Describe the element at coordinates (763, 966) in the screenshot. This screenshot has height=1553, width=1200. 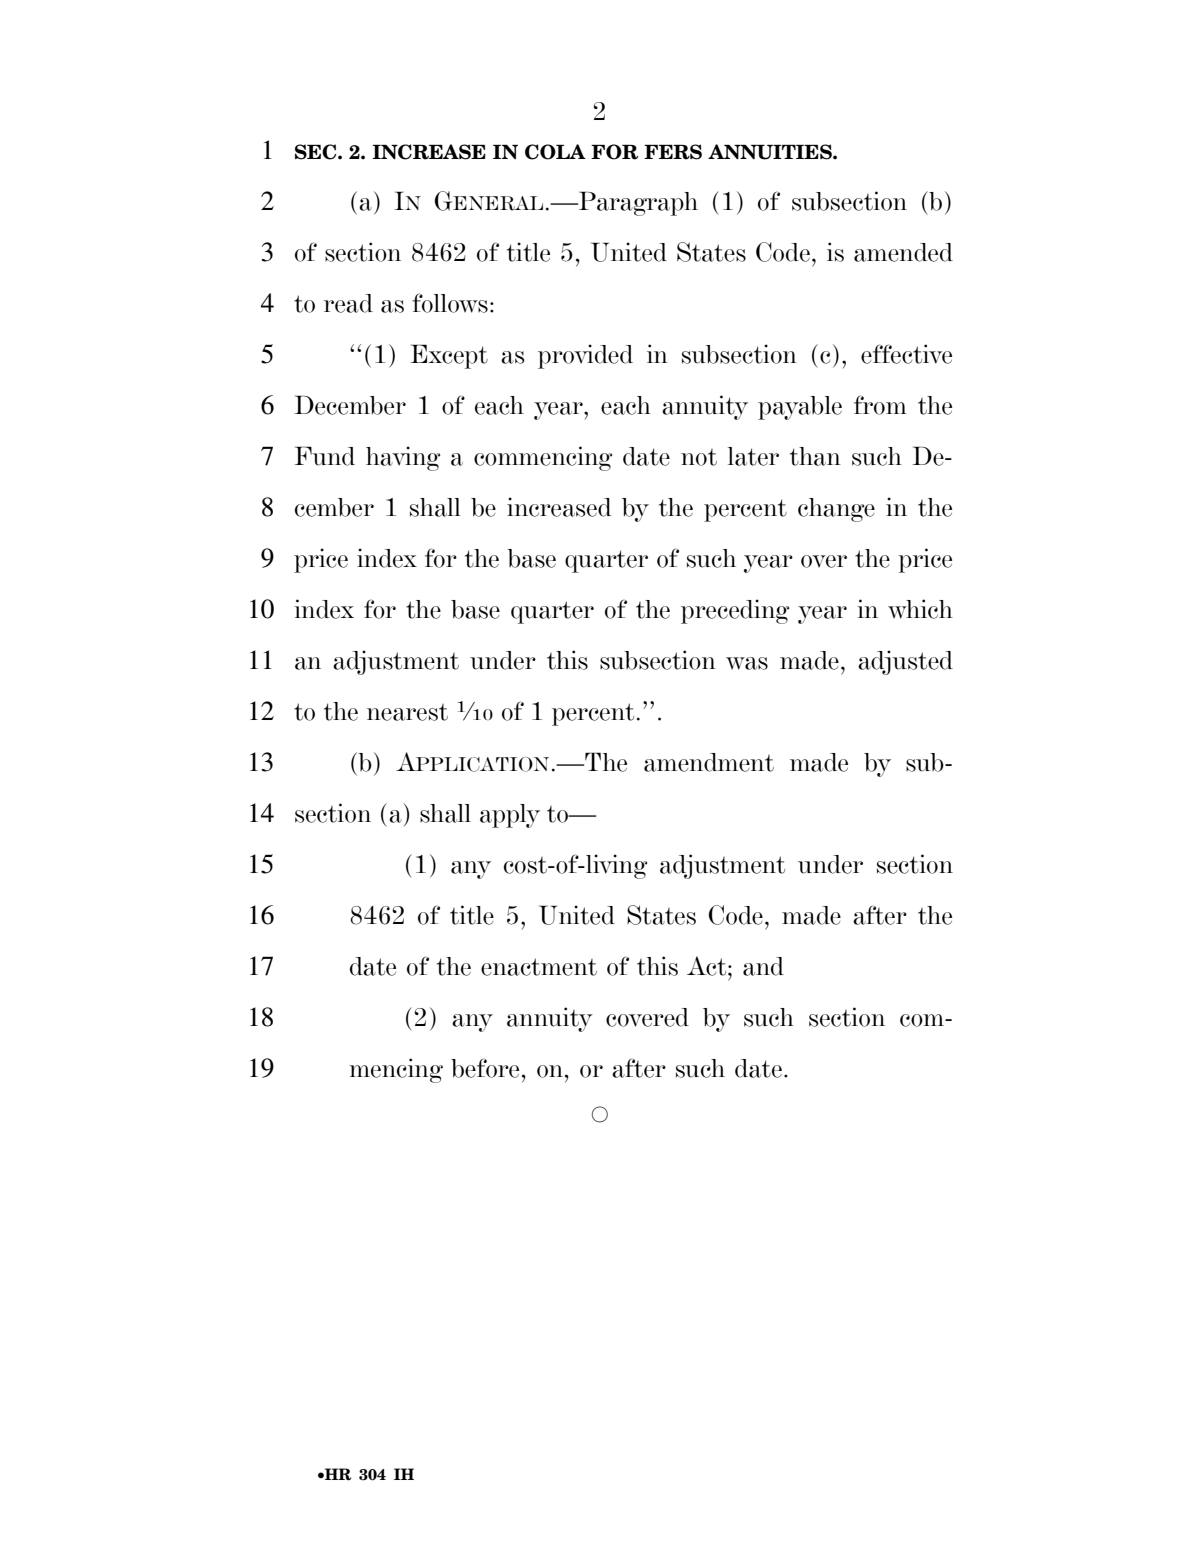
I see `and` at that location.
